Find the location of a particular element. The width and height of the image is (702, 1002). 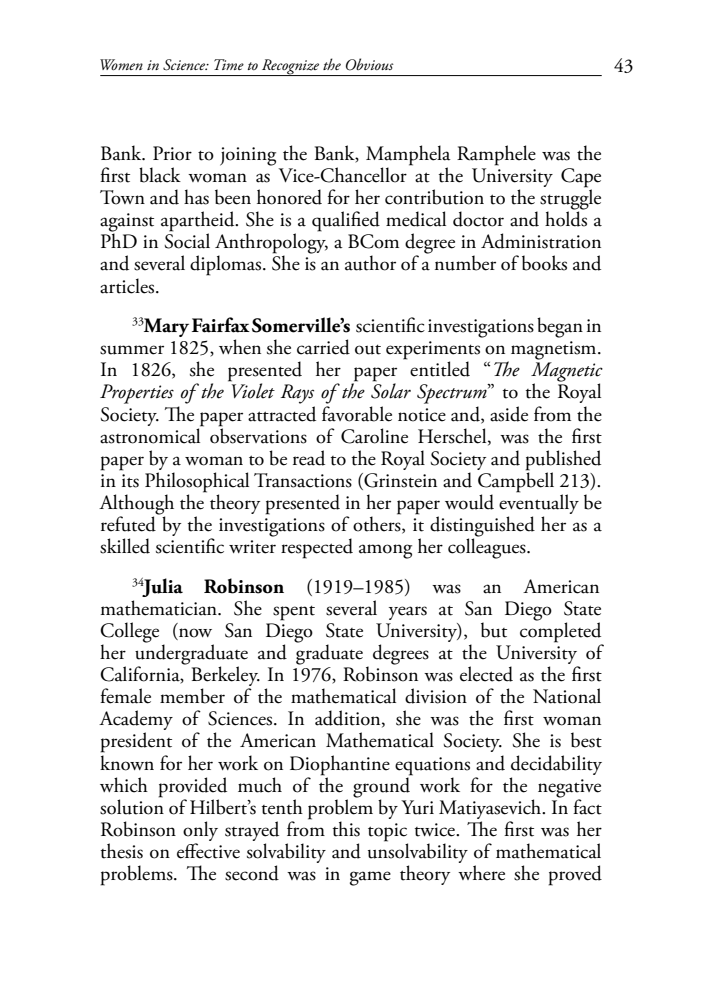

out is located at coordinates (368, 349).
